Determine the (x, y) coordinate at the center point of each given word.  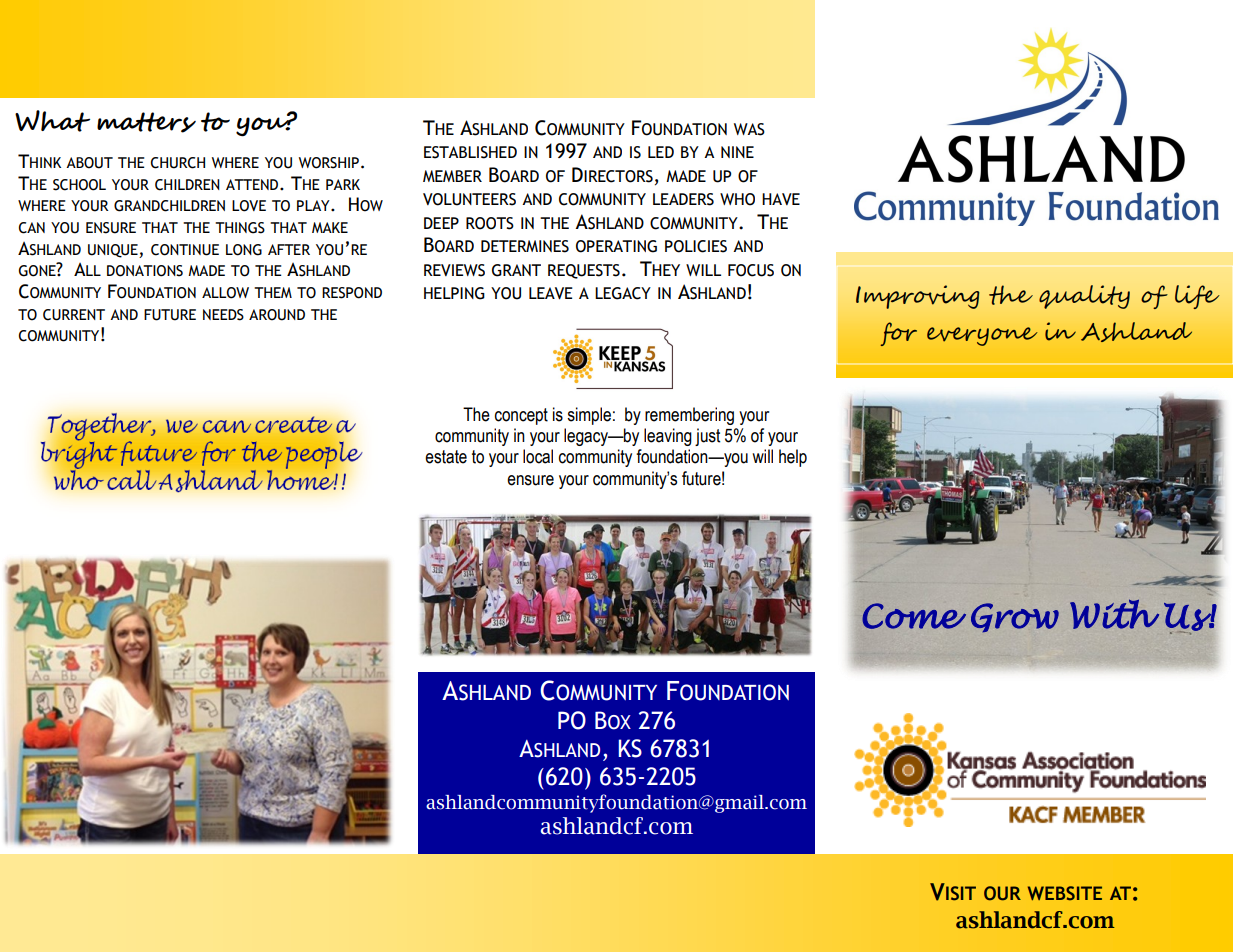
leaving (668, 437)
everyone (982, 336)
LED (661, 152)
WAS (749, 129)
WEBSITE (1065, 893)
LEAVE (551, 293)
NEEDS (223, 315)
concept (521, 416)
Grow (1015, 617)
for (898, 334)
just (707, 437)
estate (446, 457)
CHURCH (178, 163)
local (538, 456)
